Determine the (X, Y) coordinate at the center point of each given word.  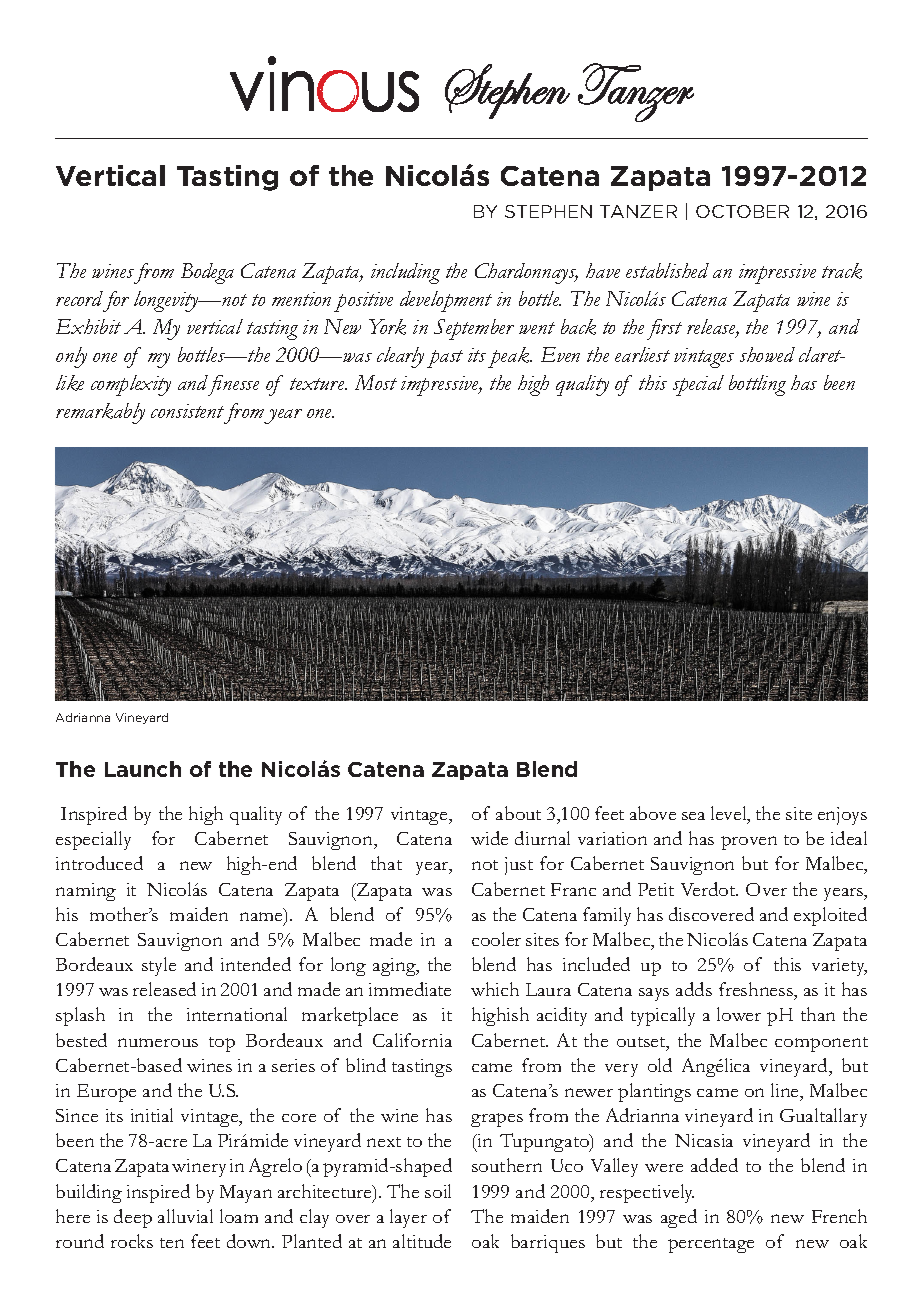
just (519, 866)
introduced (99, 863)
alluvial (185, 1216)
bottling (757, 385)
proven (749, 843)
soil (438, 1191)
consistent (187, 411)
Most (376, 382)
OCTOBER (742, 211)
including (405, 273)
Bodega (207, 273)
